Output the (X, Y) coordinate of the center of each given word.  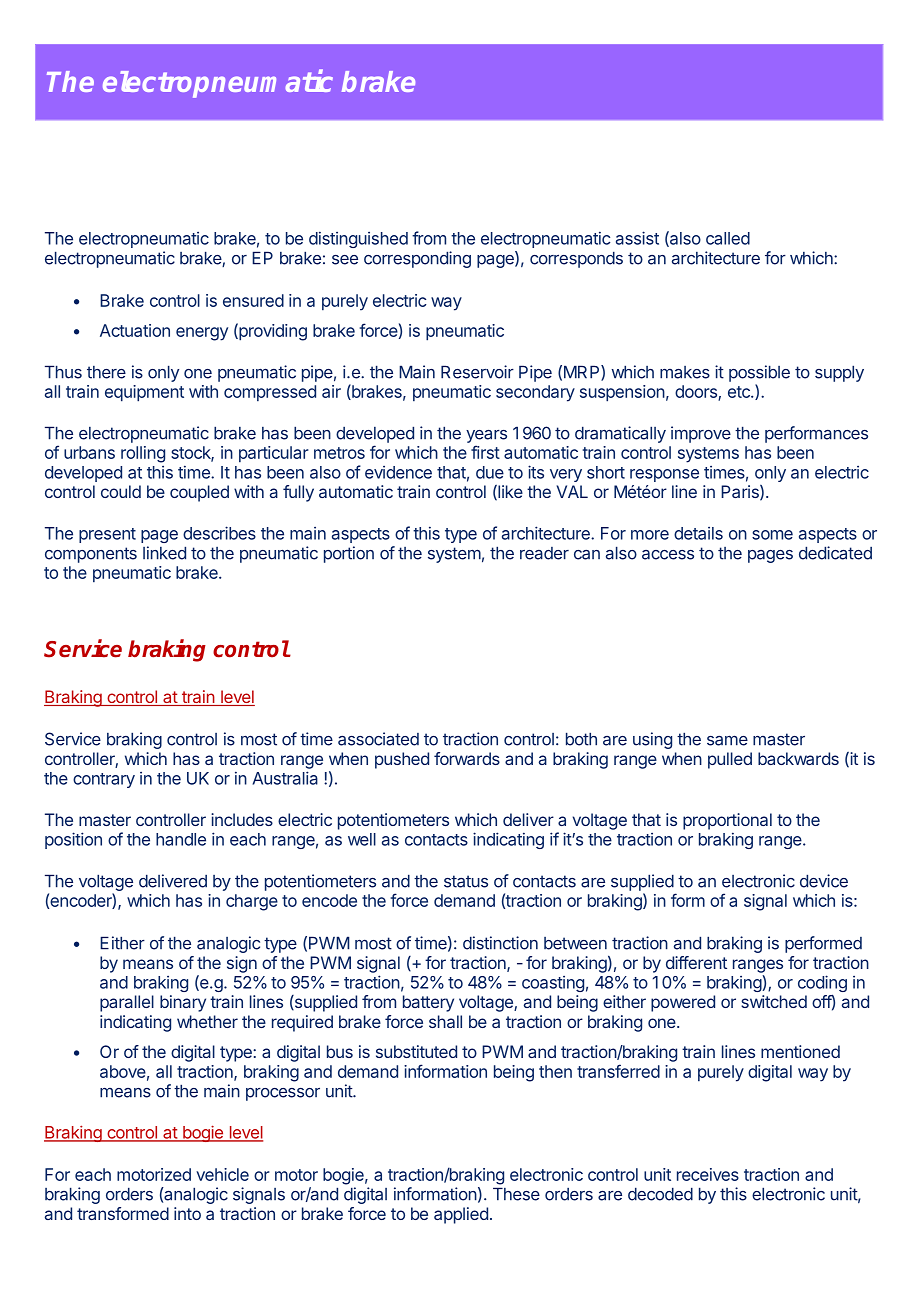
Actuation (135, 330)
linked (164, 553)
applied (461, 1215)
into (187, 1213)
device (824, 881)
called (728, 238)
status (466, 881)
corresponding (417, 259)
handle (181, 839)
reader (544, 553)
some (772, 535)
